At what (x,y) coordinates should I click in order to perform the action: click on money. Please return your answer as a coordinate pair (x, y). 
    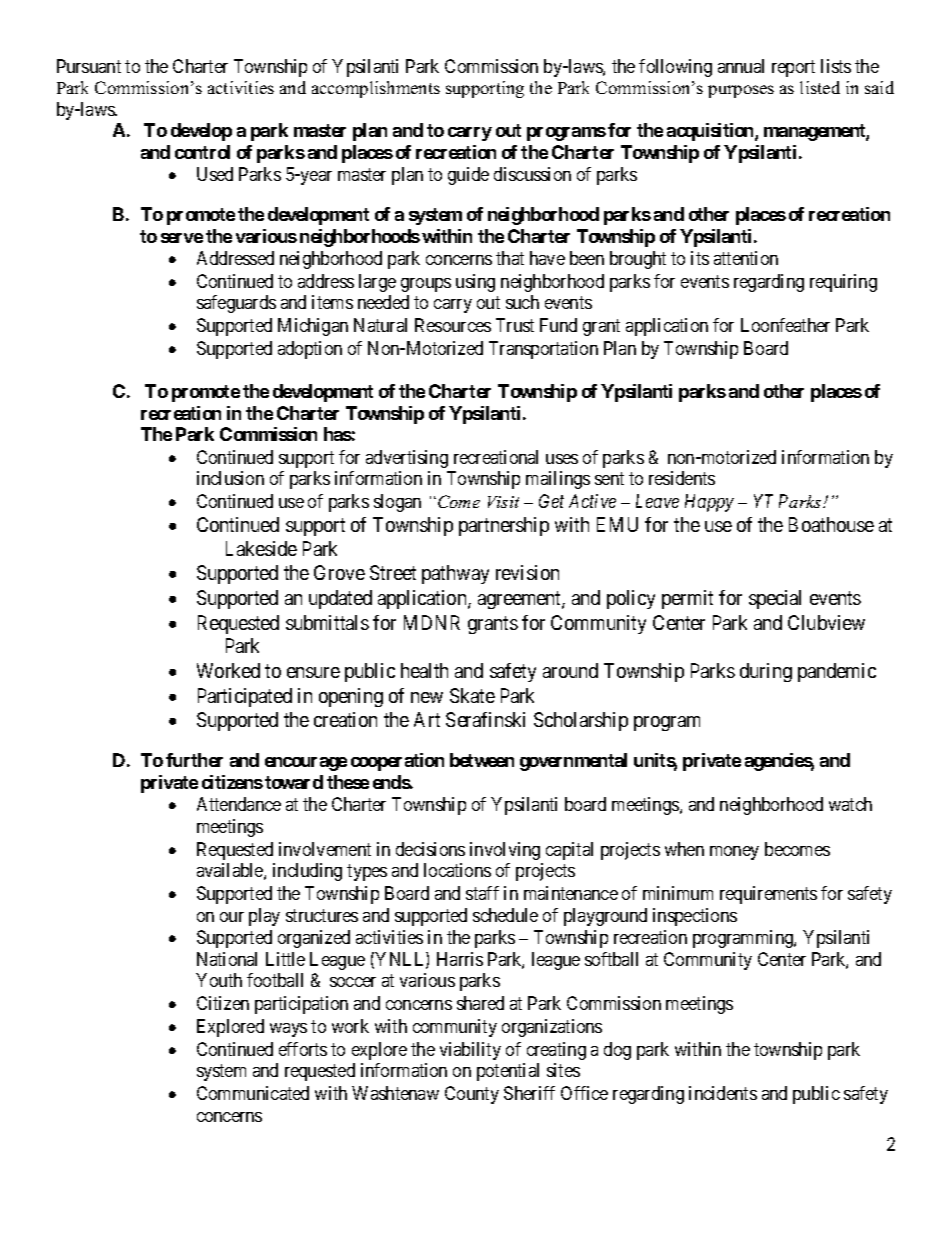
    Looking at the image, I should click on (734, 853).
